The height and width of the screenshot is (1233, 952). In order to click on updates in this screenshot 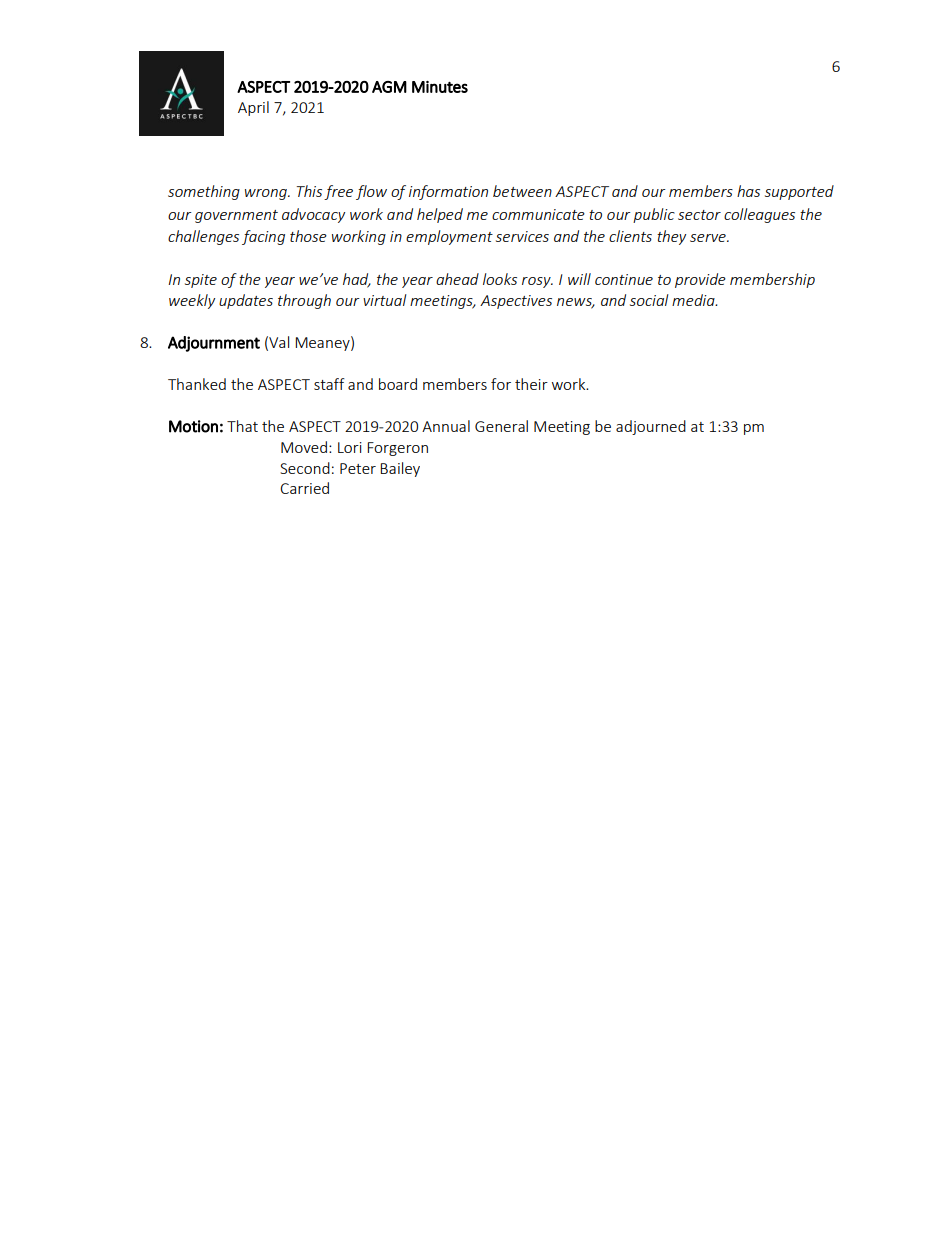, I will do `click(246, 301)`.
